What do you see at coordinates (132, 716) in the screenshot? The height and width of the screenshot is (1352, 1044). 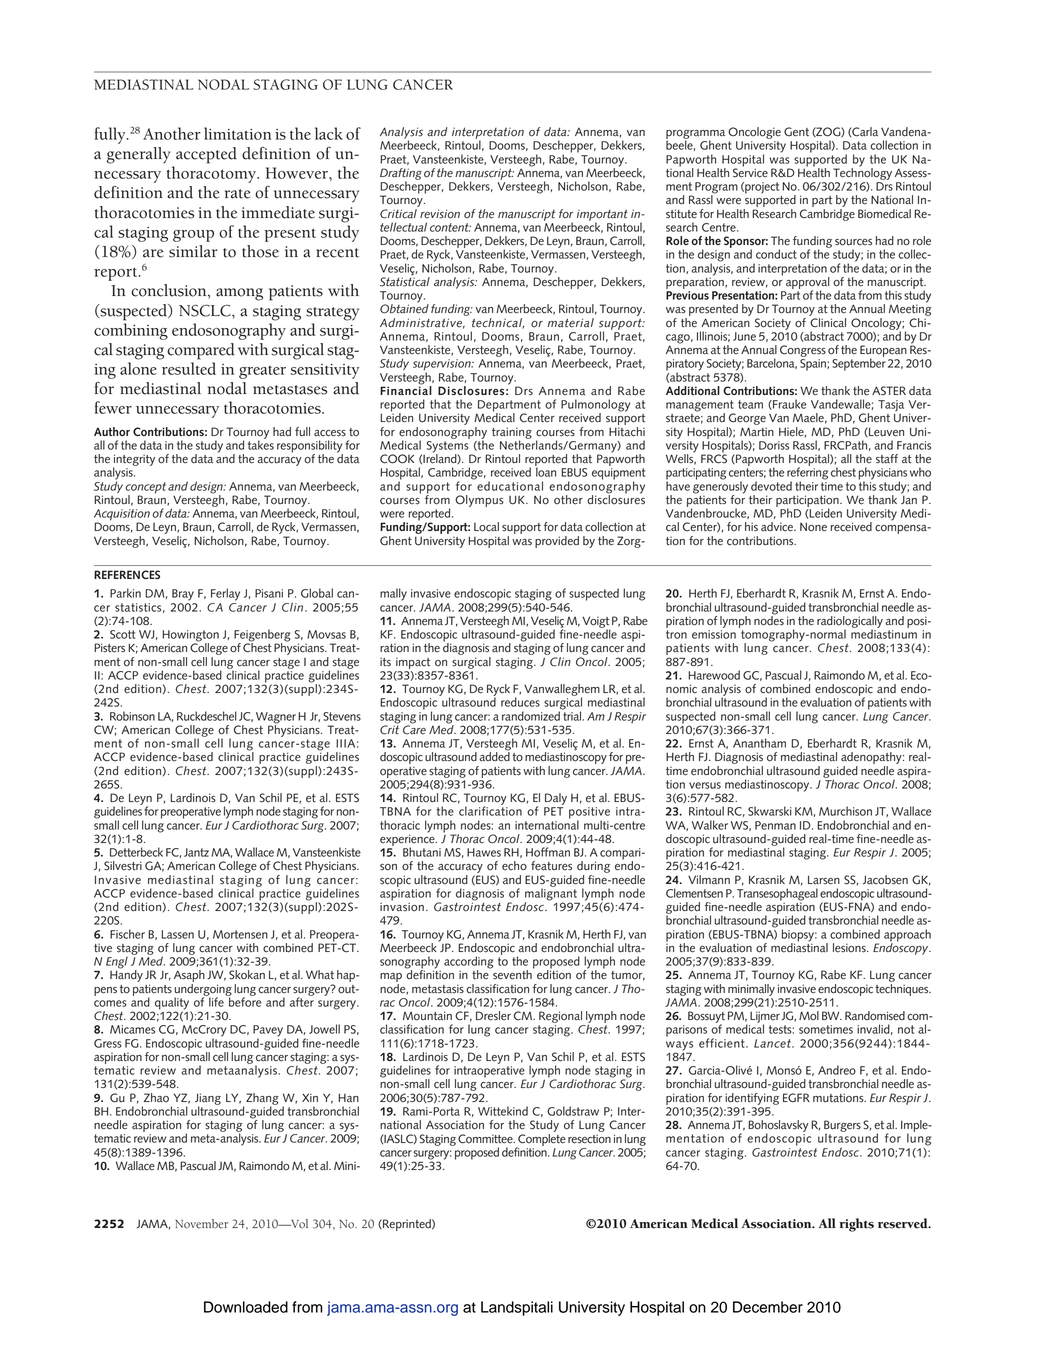 I see `Robinson` at bounding box center [132, 716].
